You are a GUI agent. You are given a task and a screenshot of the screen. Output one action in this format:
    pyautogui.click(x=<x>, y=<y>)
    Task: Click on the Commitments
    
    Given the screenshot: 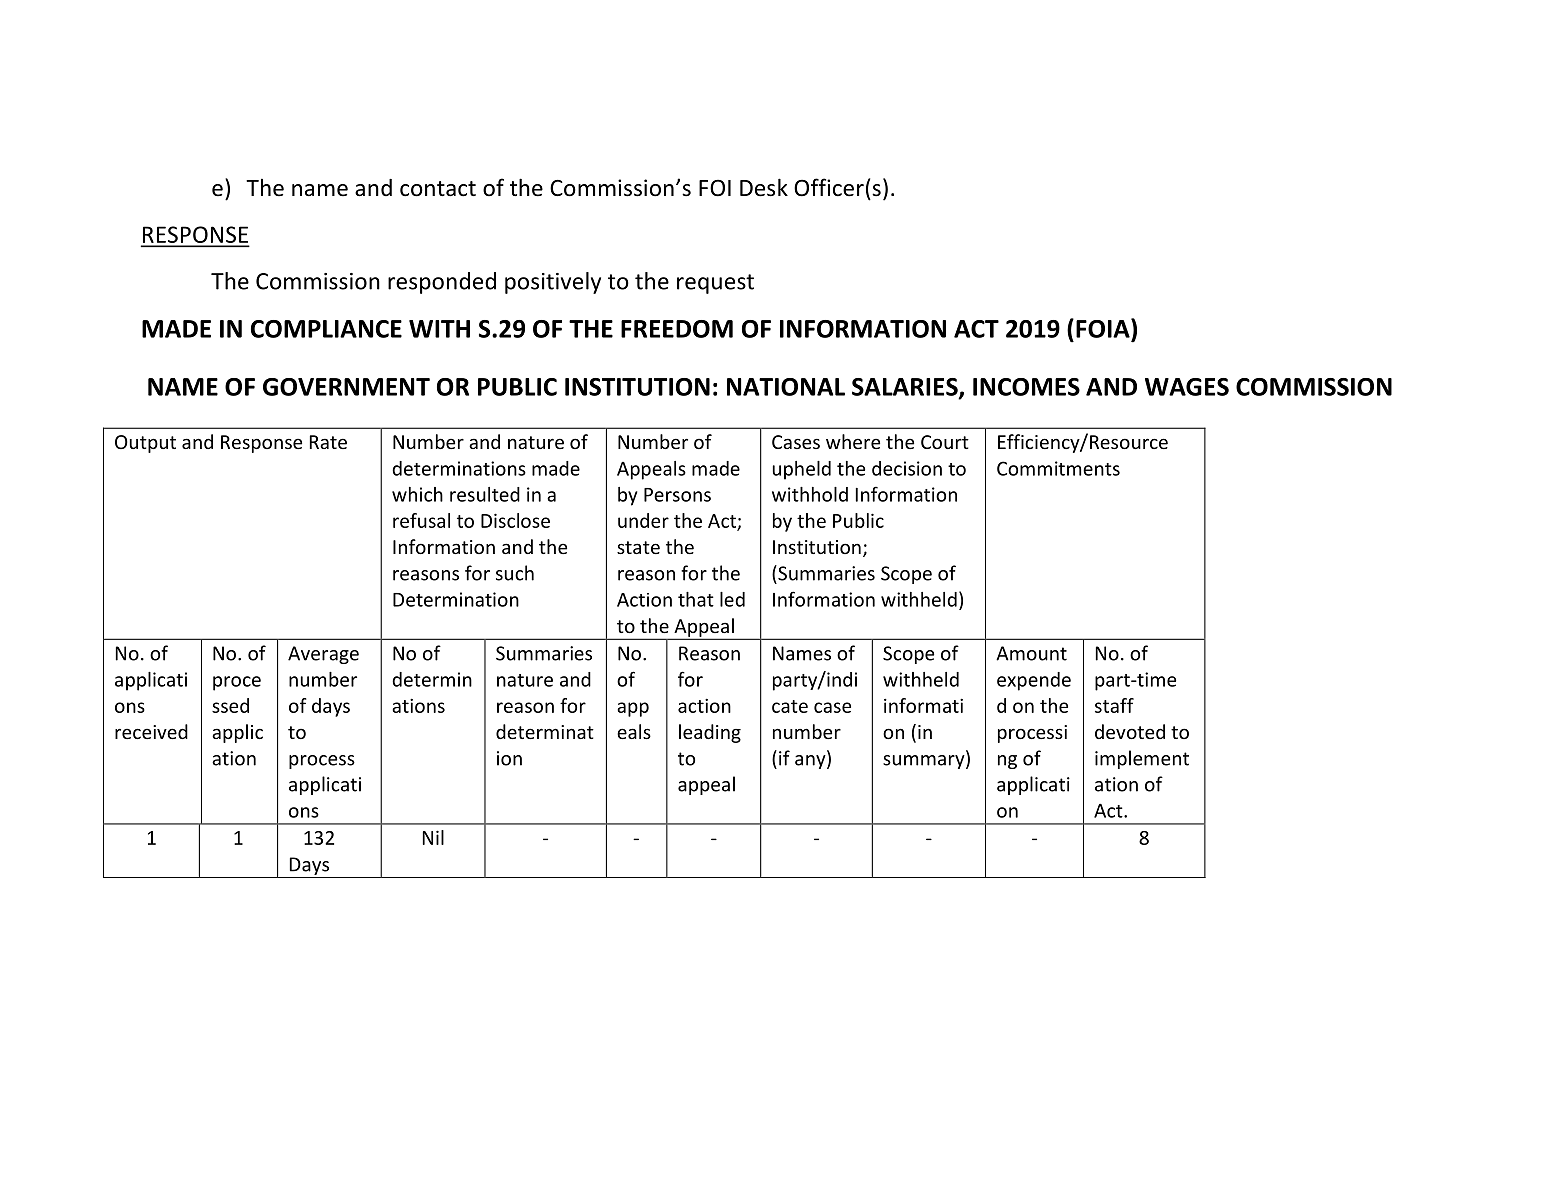 What is the action you would take?
    pyautogui.click(x=1058, y=468)
